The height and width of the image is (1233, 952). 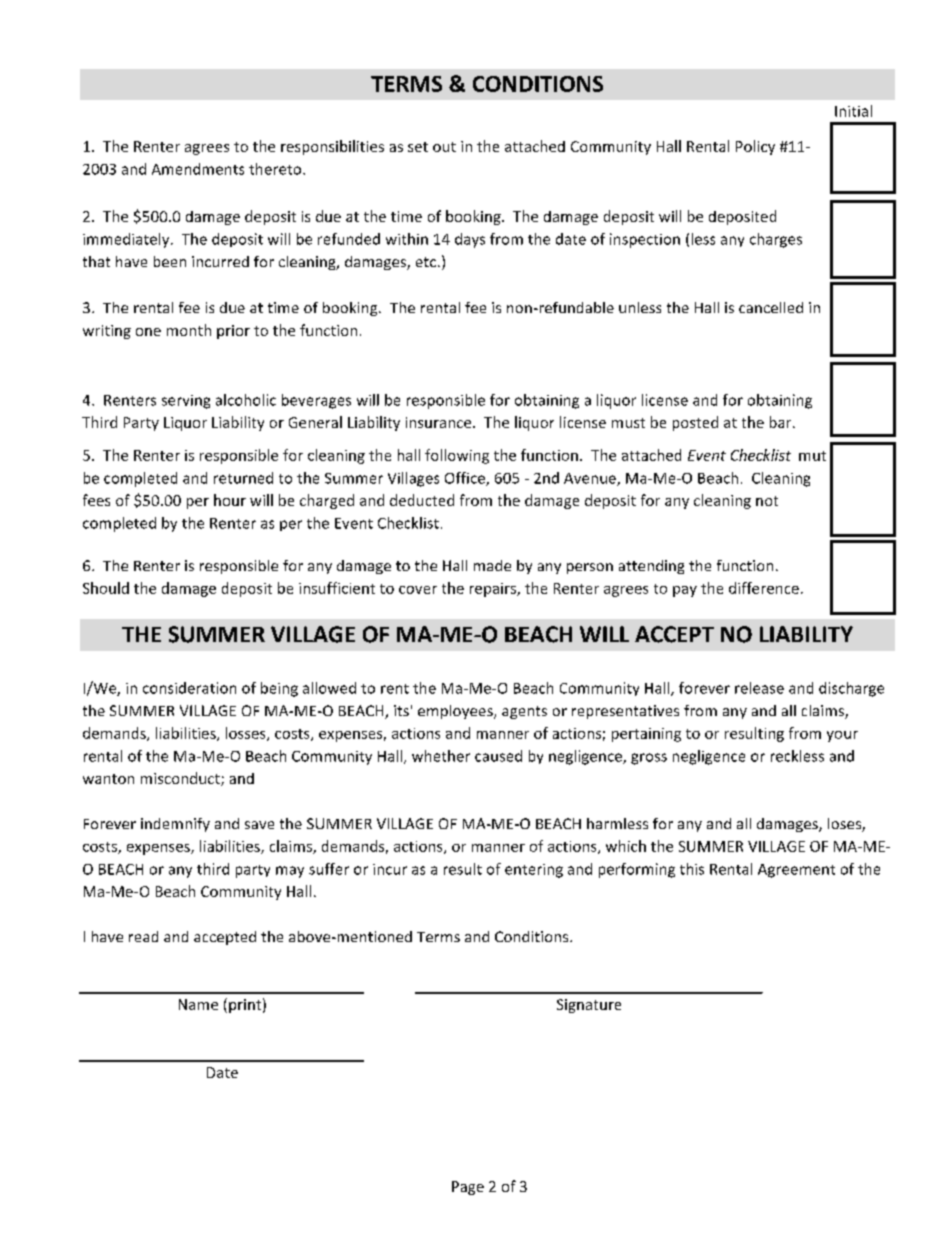 I want to click on out, so click(x=444, y=147).
